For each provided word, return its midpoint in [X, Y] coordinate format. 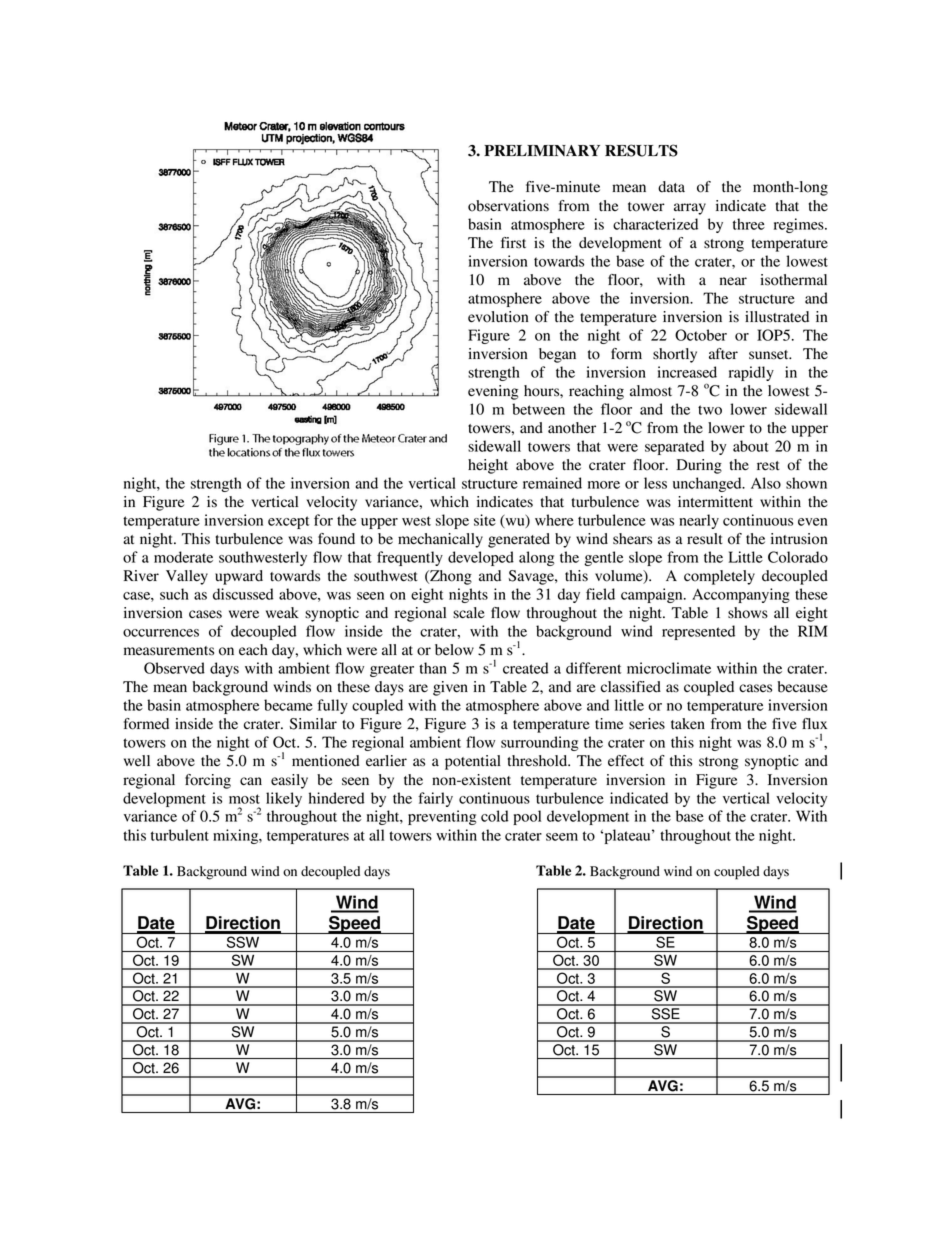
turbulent [180, 835]
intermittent [715, 502]
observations [508, 206]
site [485, 520]
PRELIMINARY [542, 150]
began [557, 355]
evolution [498, 317]
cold [495, 816]
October [701, 335]
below [454, 650]
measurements [169, 651]
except [289, 522]
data [671, 187]
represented [698, 632]
